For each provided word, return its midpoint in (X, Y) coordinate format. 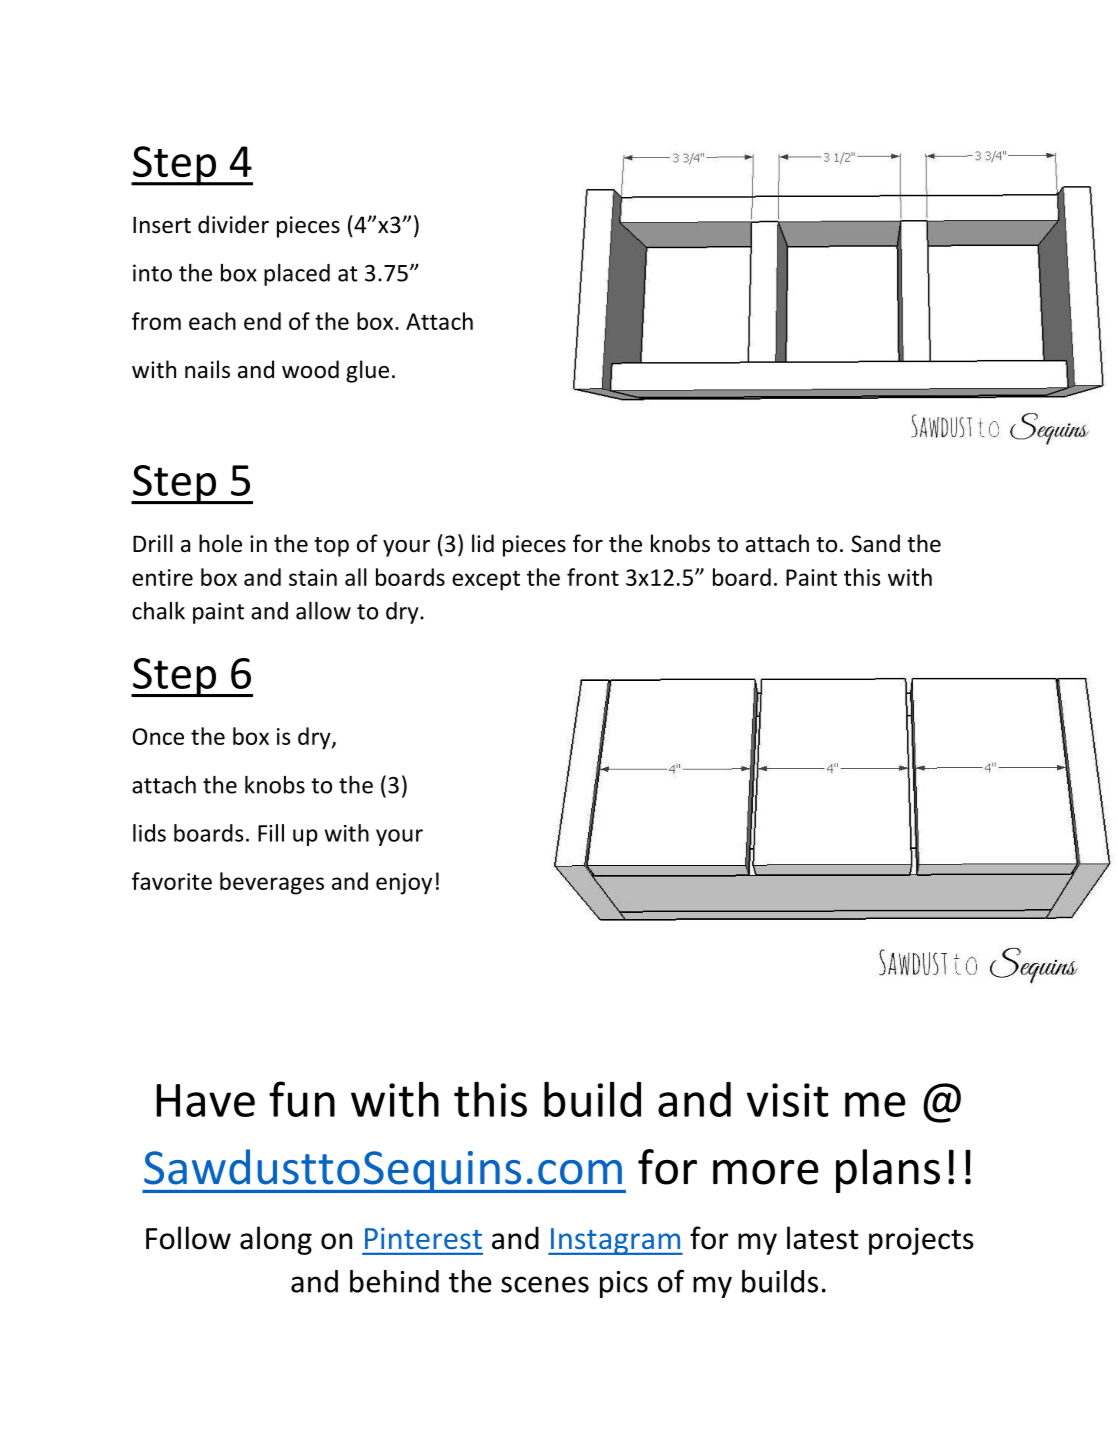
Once (158, 736)
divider (233, 224)
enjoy (404, 884)
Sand (875, 543)
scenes (545, 1284)
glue (367, 371)
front (593, 577)
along (276, 1240)
